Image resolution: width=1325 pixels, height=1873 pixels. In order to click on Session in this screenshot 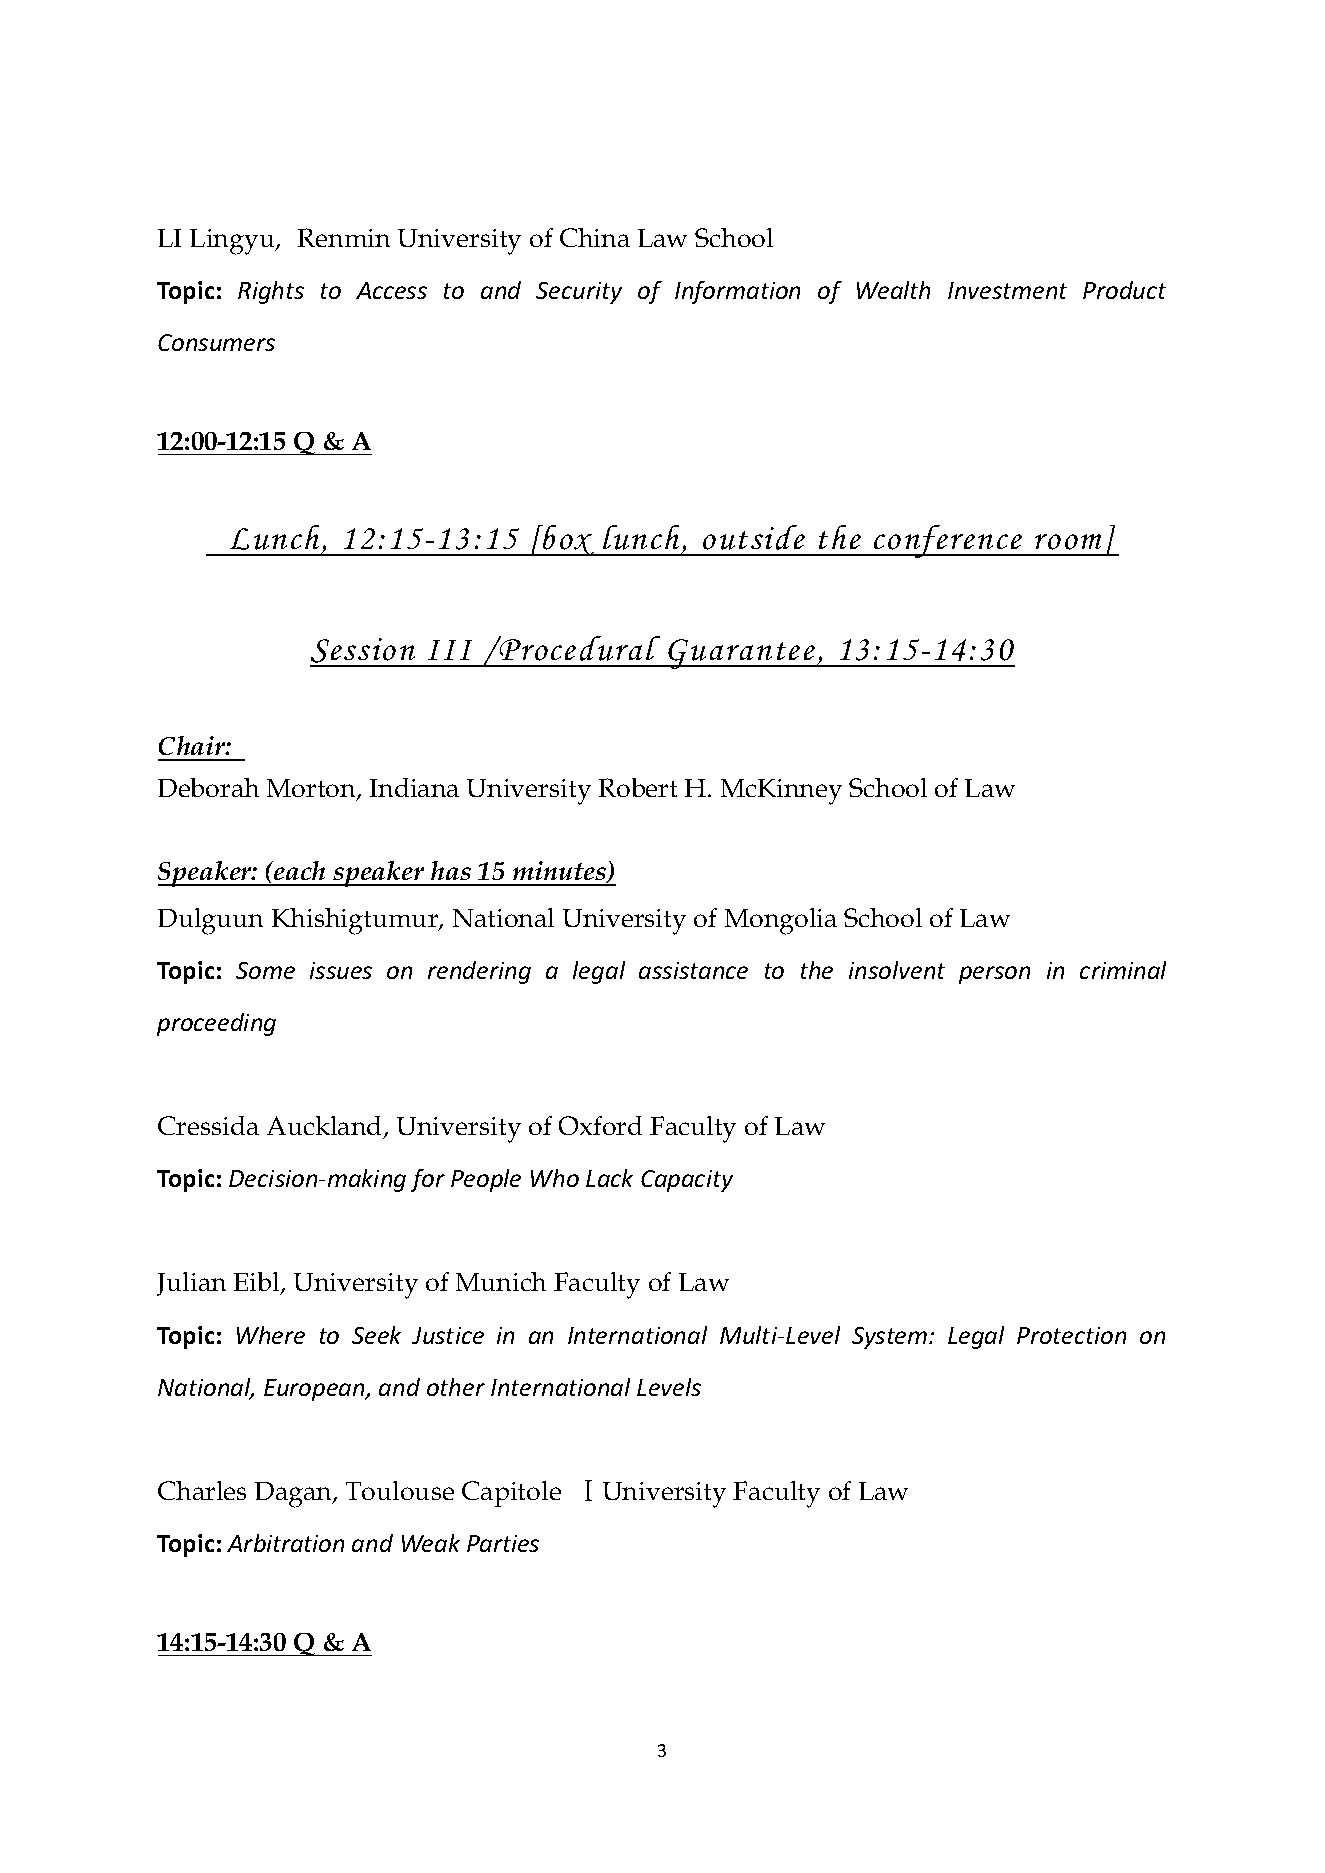, I will do `click(364, 652)`.
